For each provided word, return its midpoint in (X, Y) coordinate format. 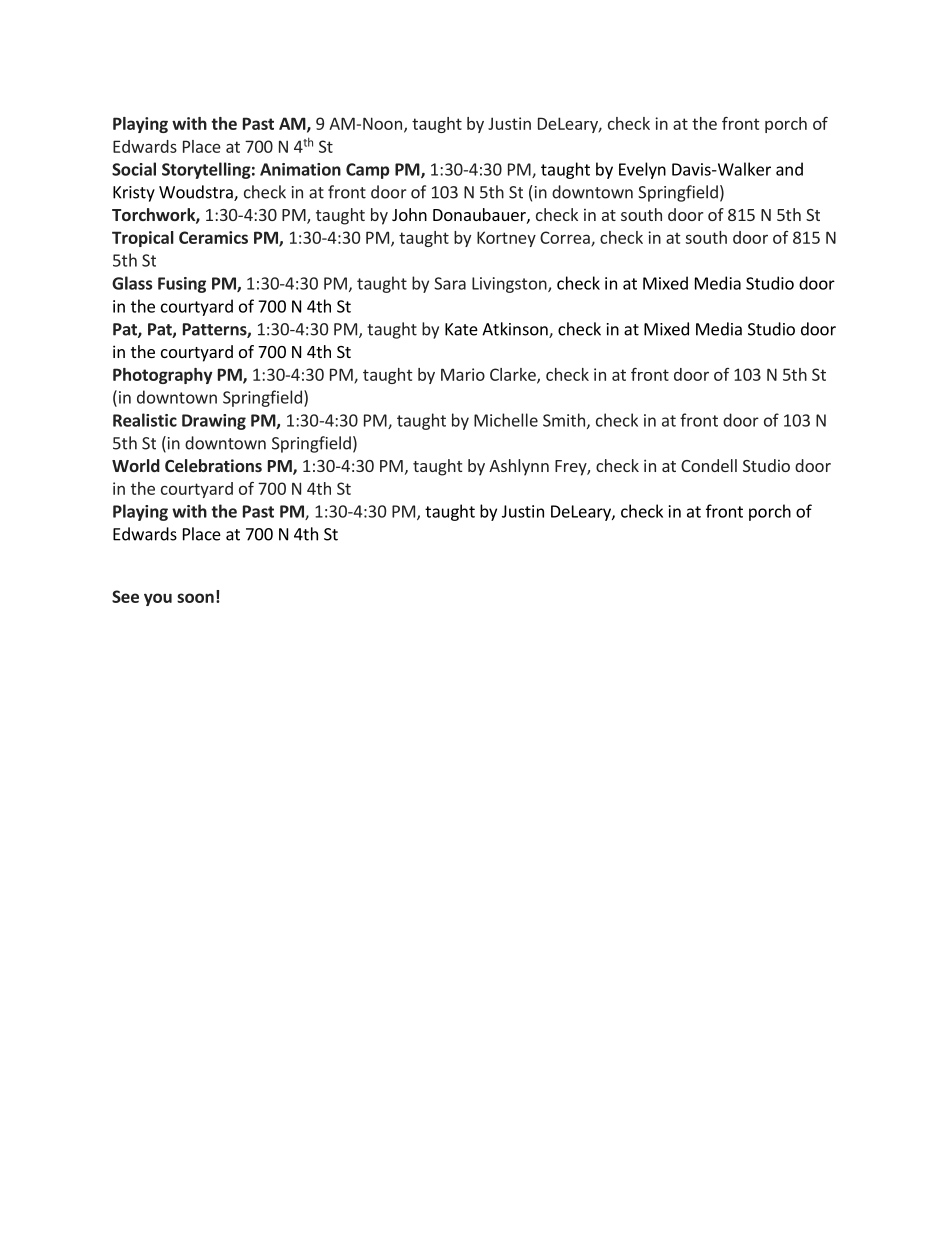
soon (195, 598)
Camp (367, 171)
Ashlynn (519, 467)
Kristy (134, 194)
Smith (564, 420)
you (158, 599)
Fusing (182, 285)
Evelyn (642, 170)
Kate (461, 329)
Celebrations (213, 465)
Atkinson (516, 330)
